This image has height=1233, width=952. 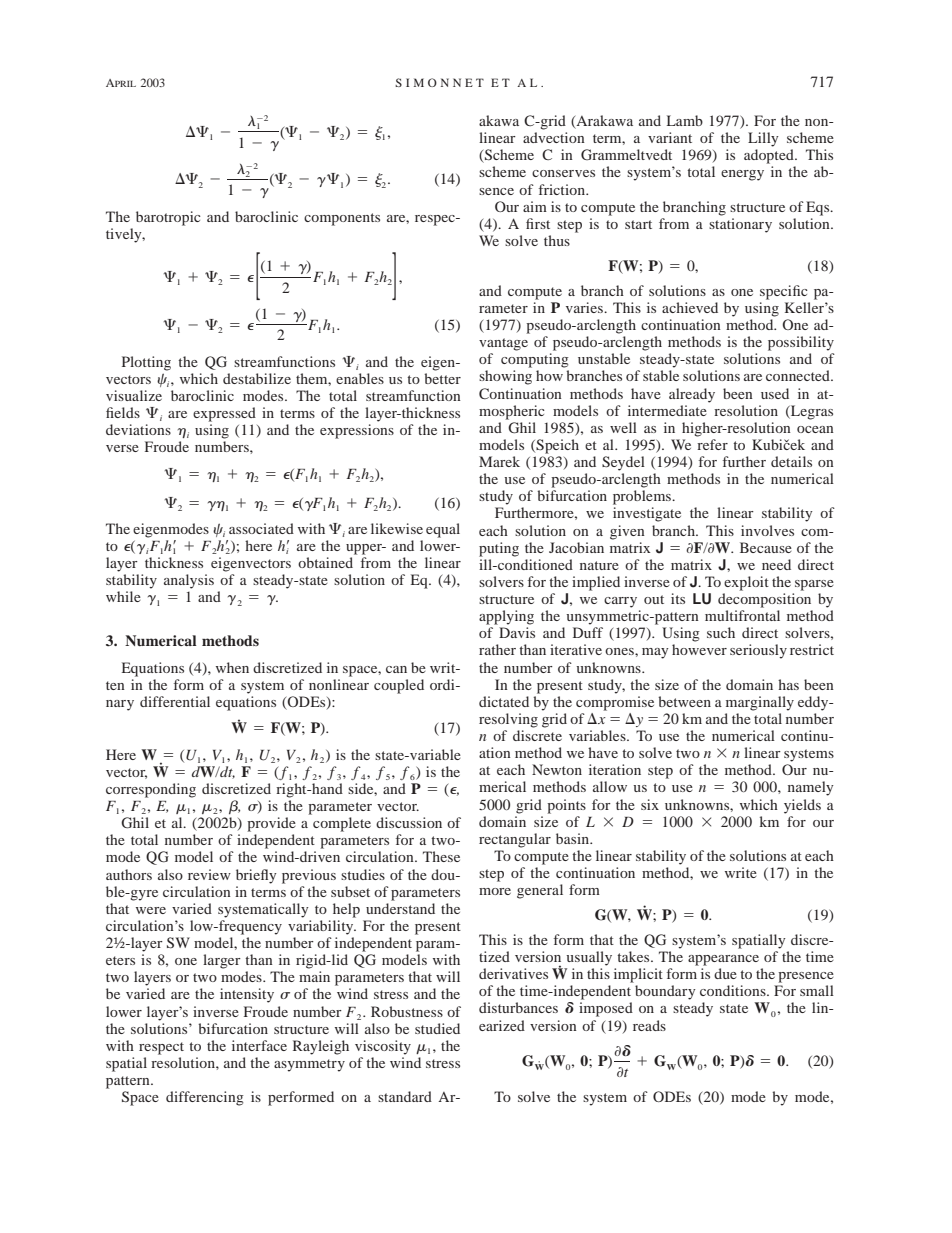 I want to click on components, so click(x=342, y=219).
